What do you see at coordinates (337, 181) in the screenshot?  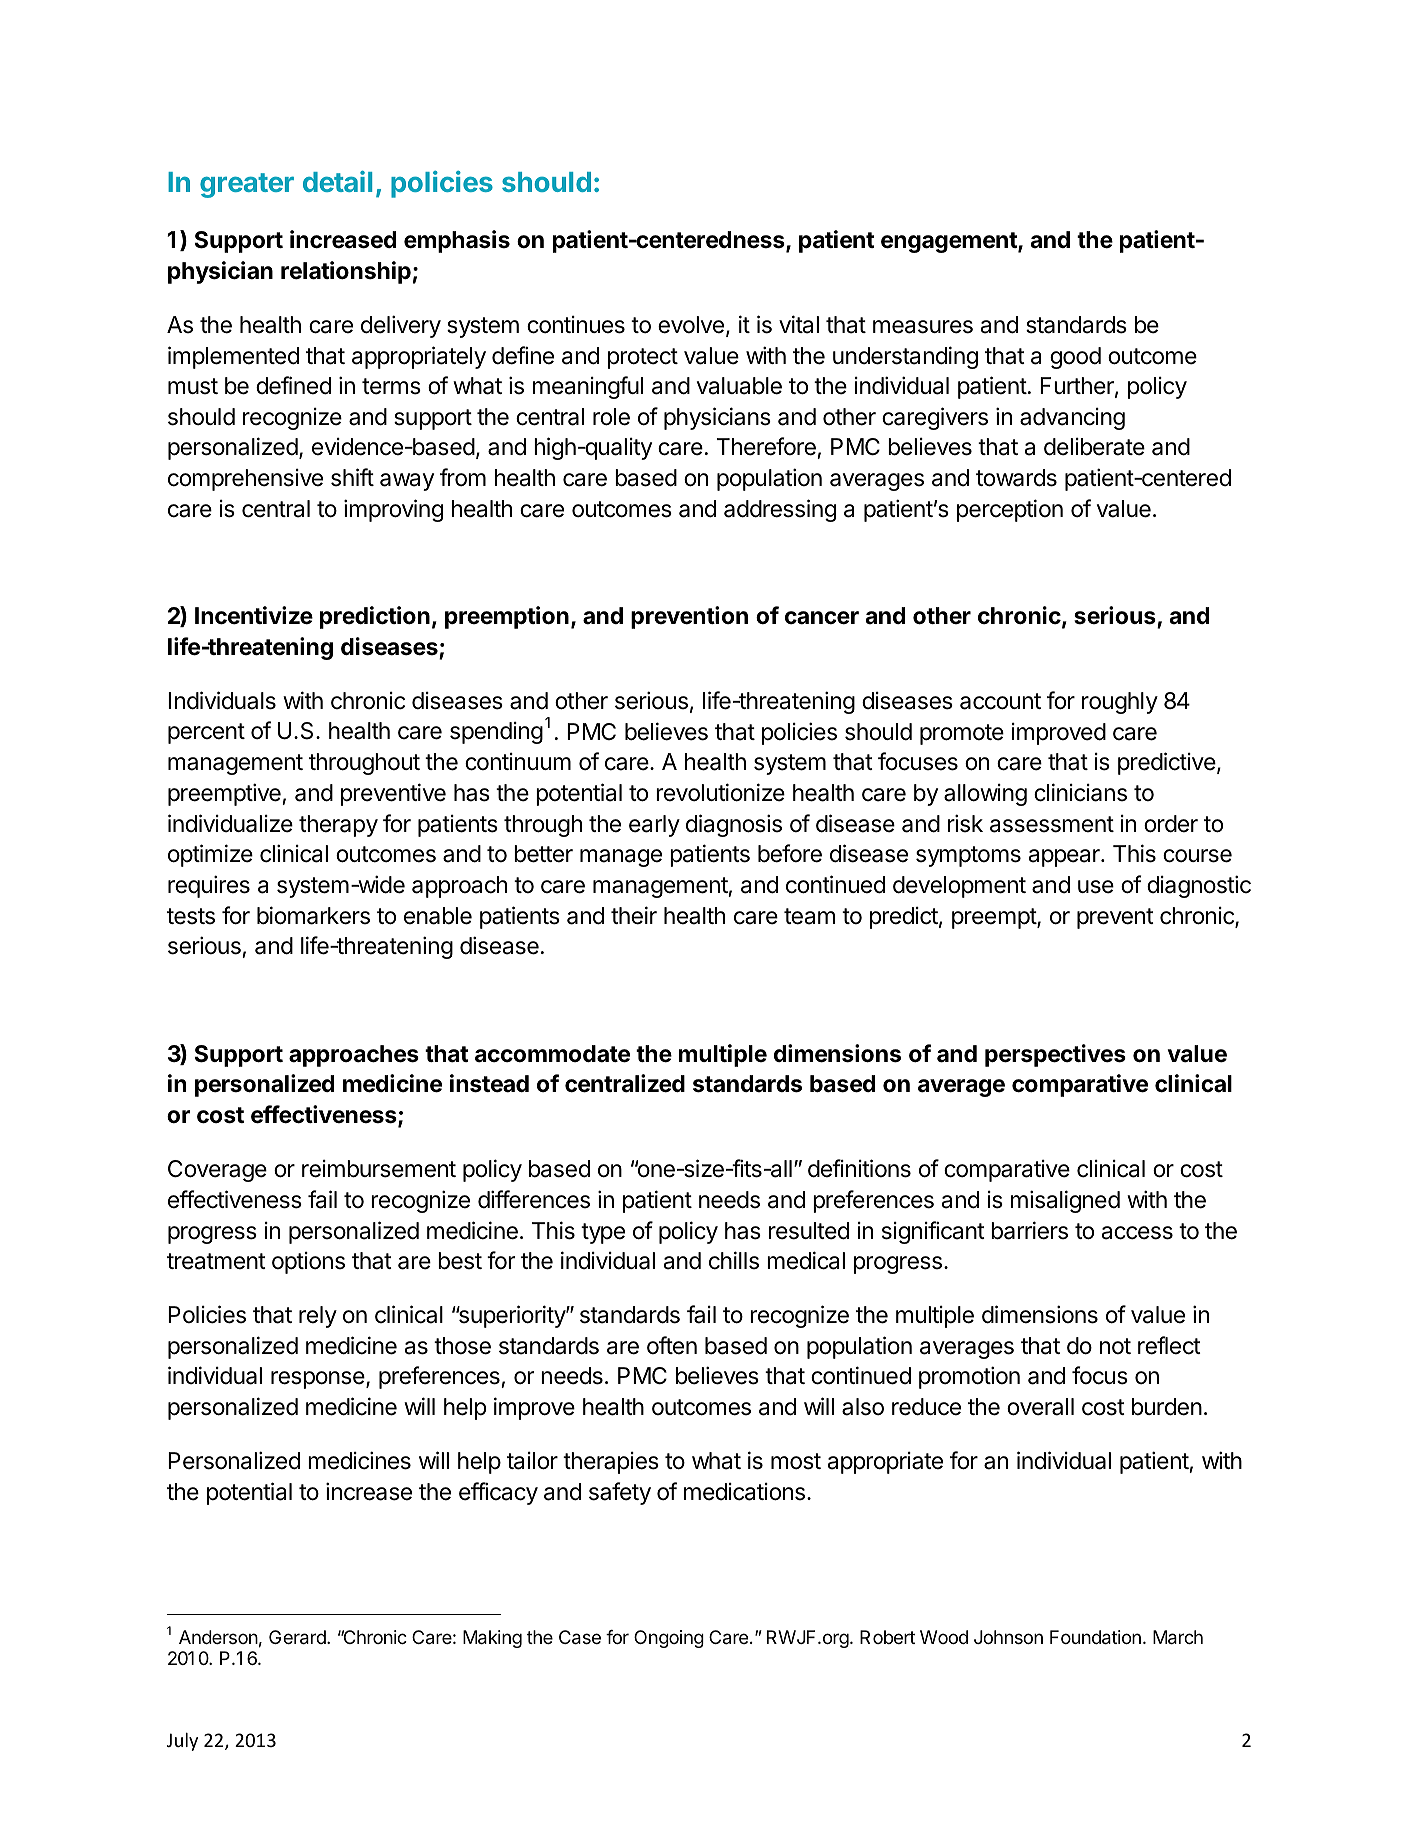 I see `detail` at bounding box center [337, 181].
